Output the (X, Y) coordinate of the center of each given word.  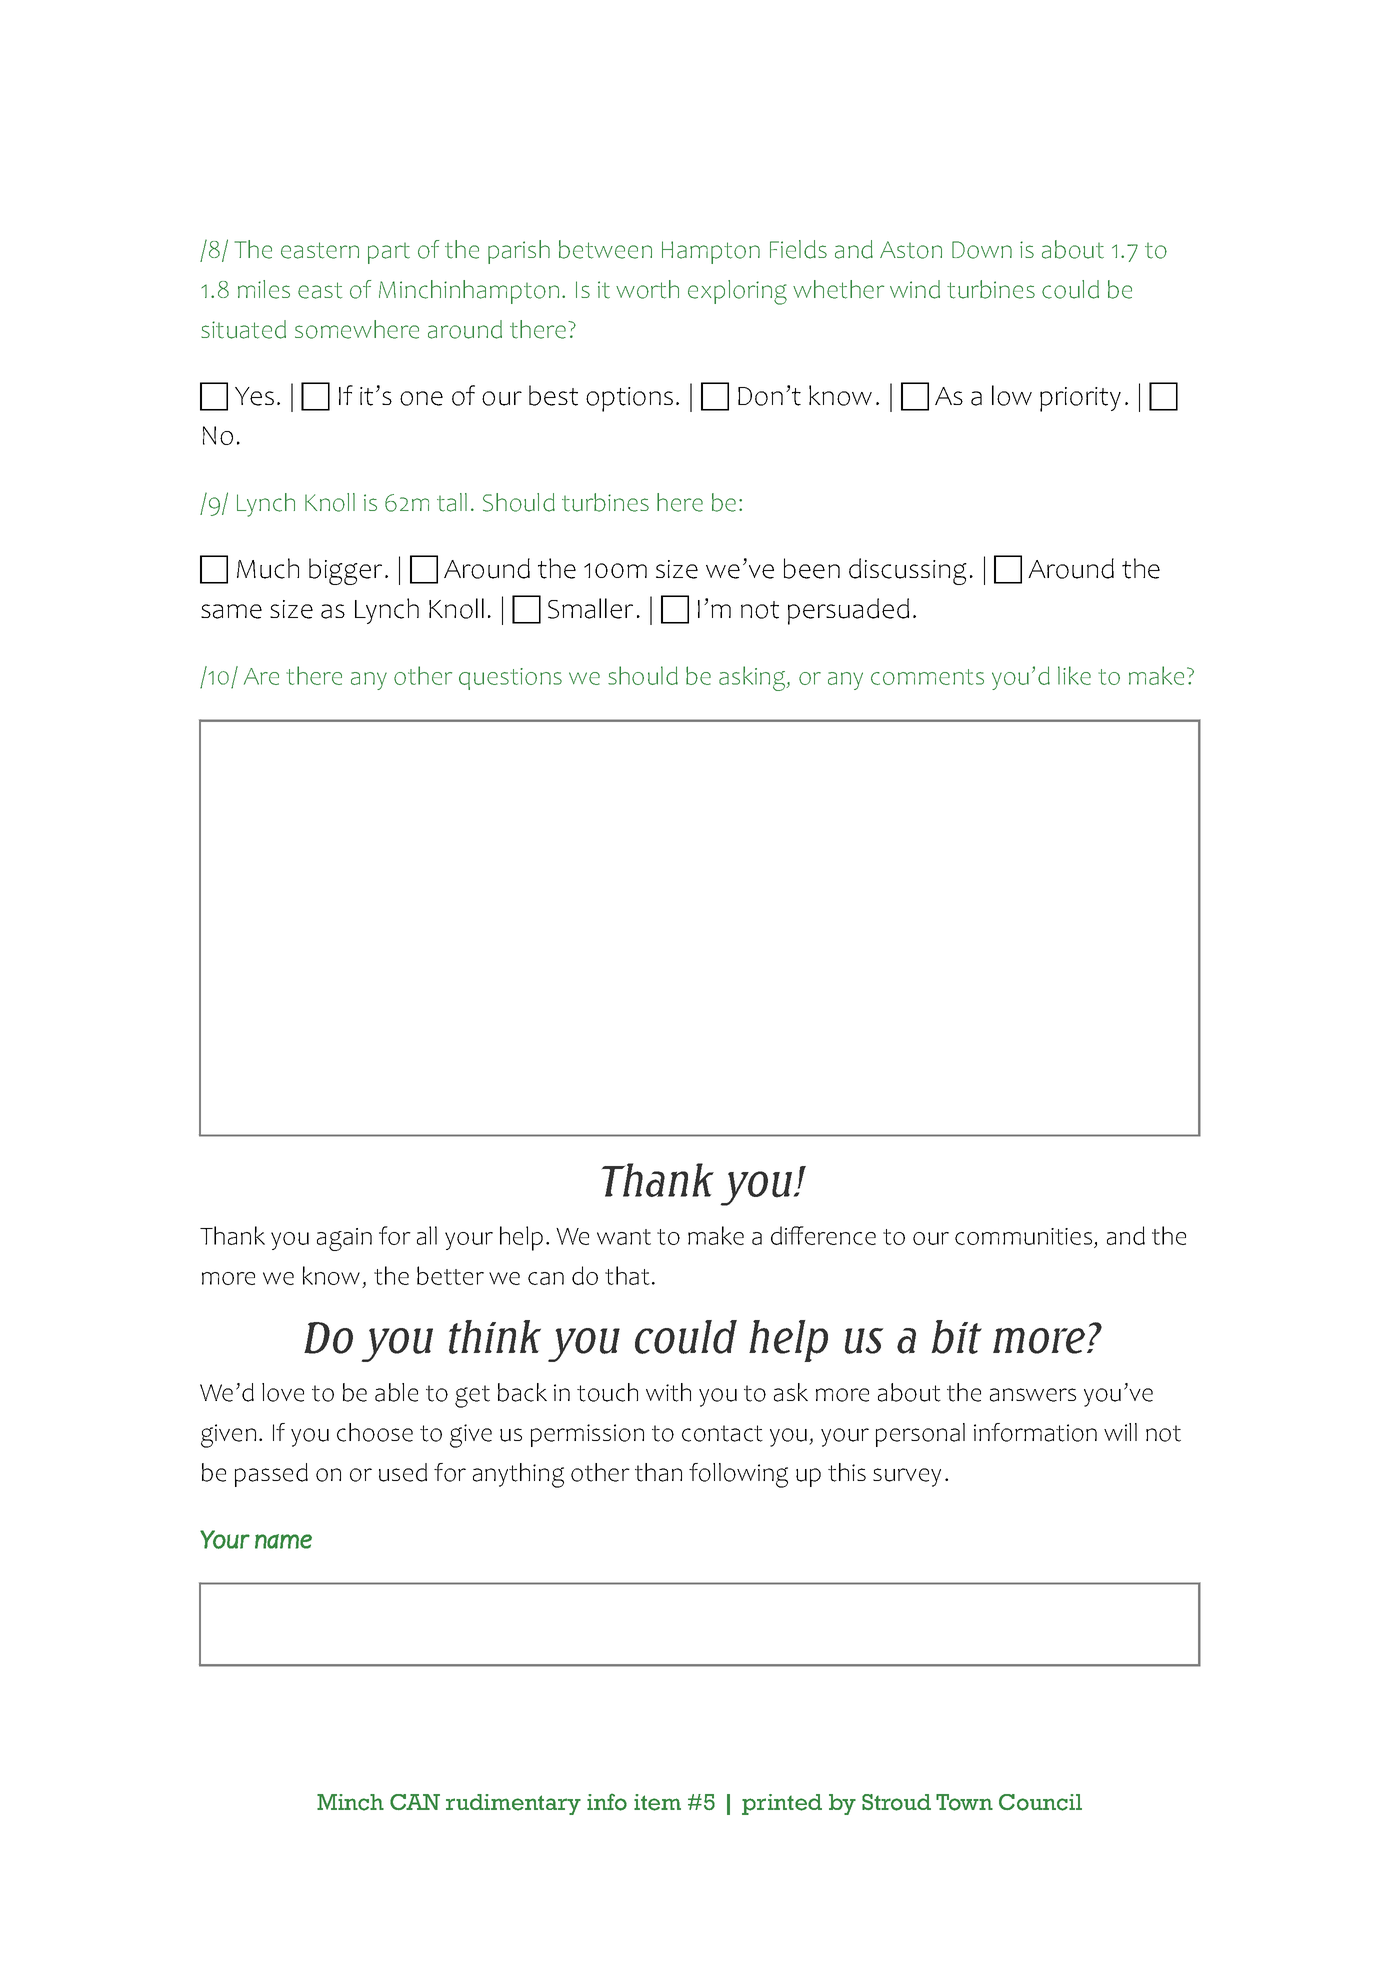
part (389, 253)
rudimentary (513, 1804)
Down (982, 250)
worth (647, 289)
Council (1040, 1802)
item (657, 1802)
